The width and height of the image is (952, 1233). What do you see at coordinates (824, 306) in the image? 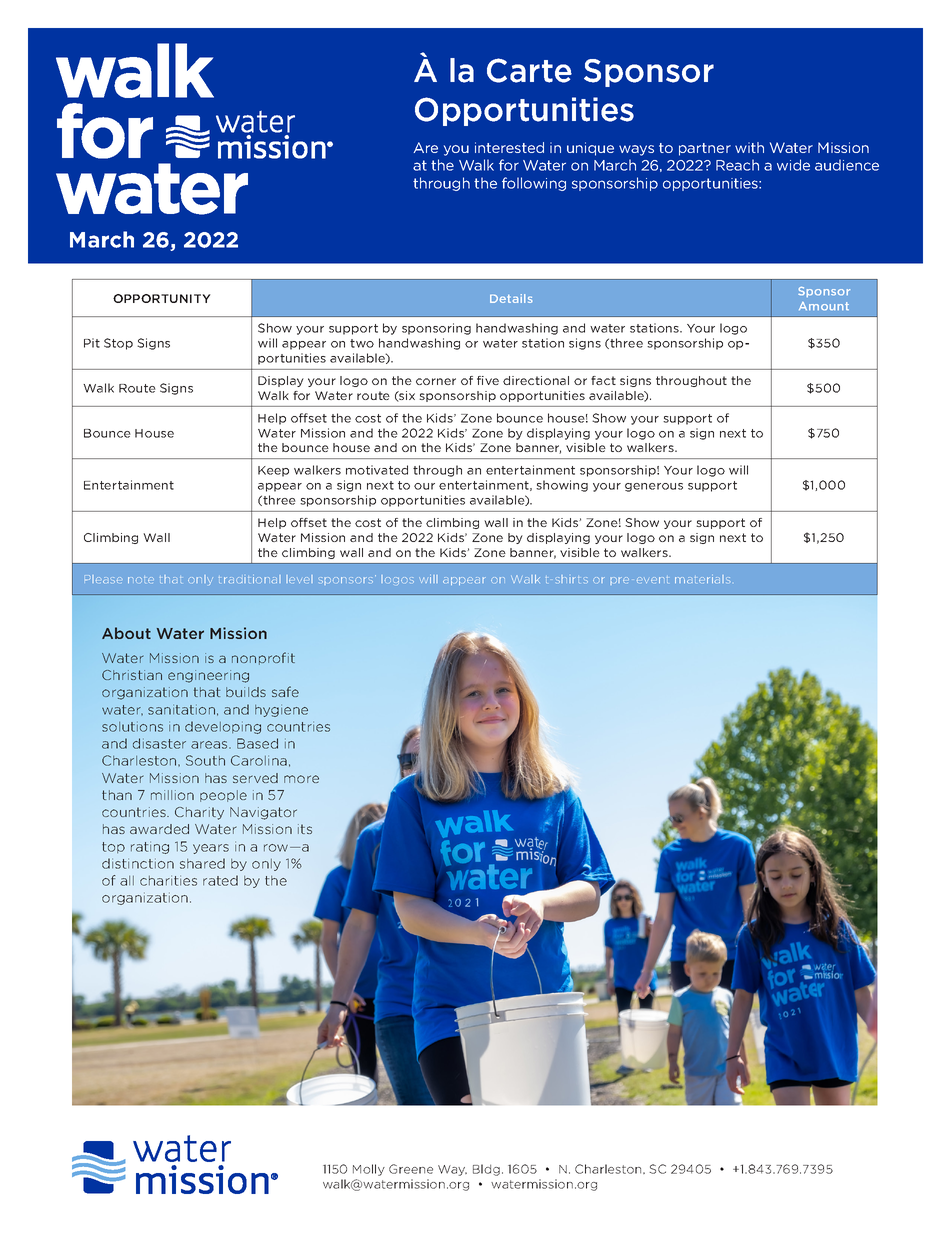
I see `Amount` at bounding box center [824, 306].
